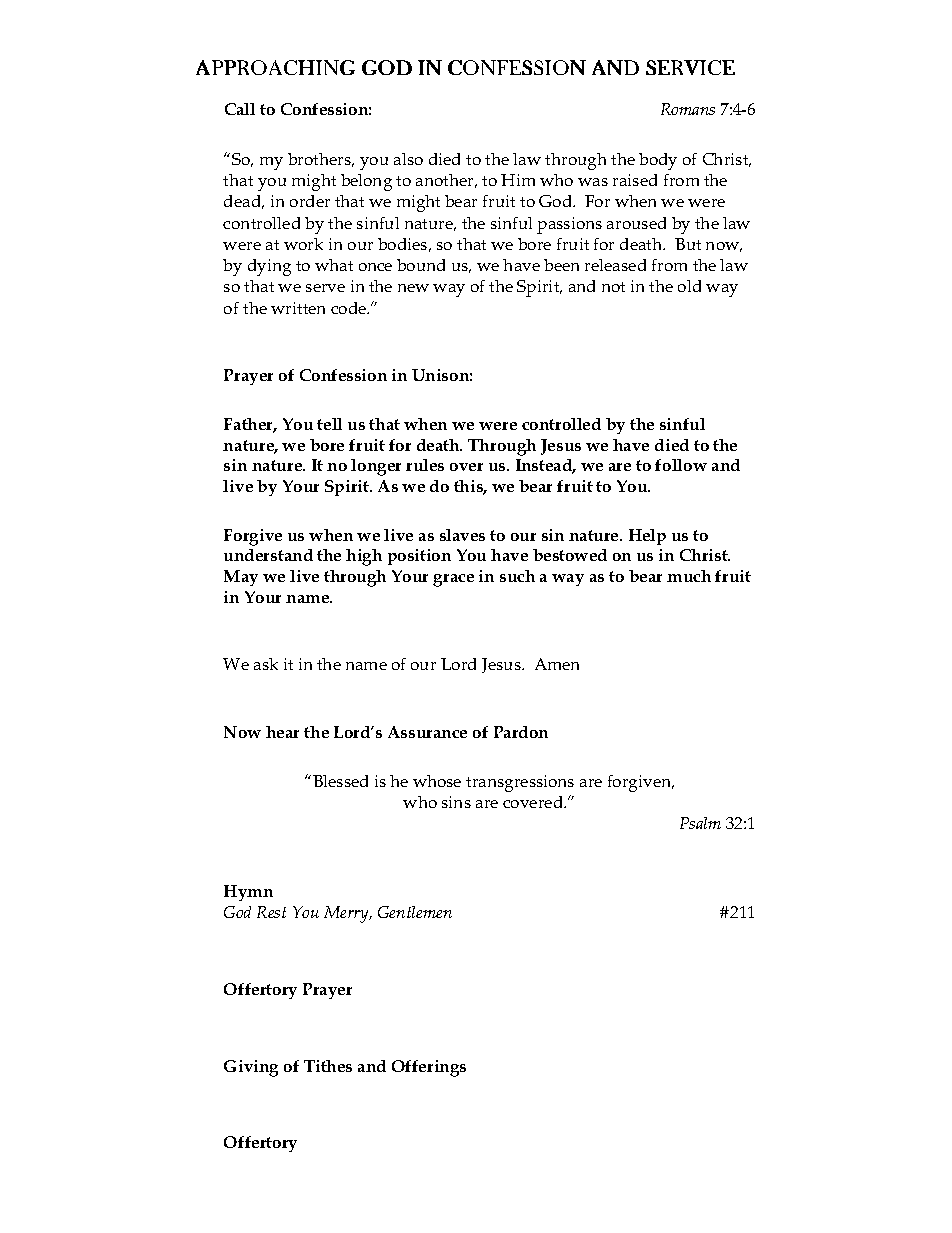  Describe the element at coordinates (425, 465) in the document. I see `rules` at that location.
